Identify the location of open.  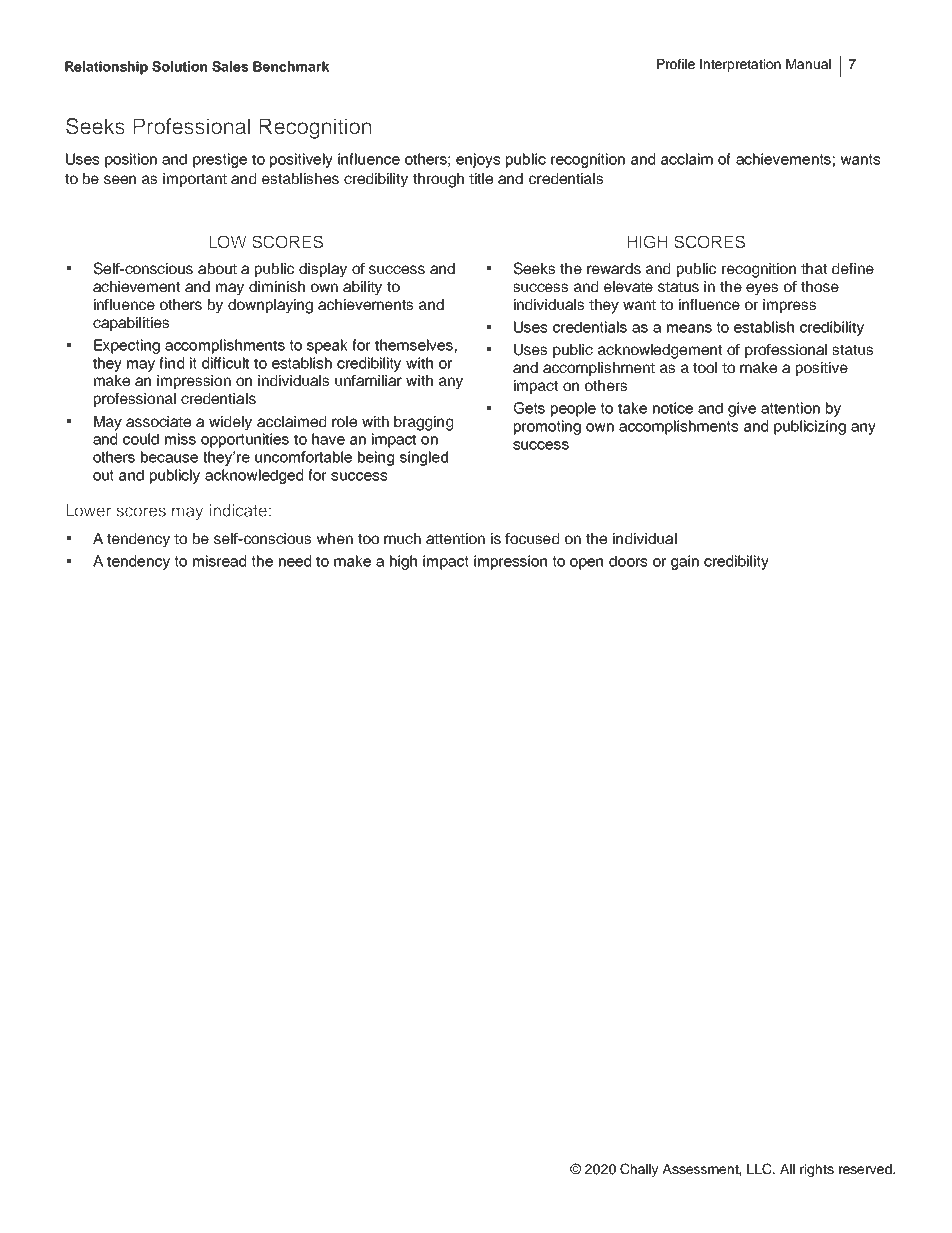
(586, 564).
